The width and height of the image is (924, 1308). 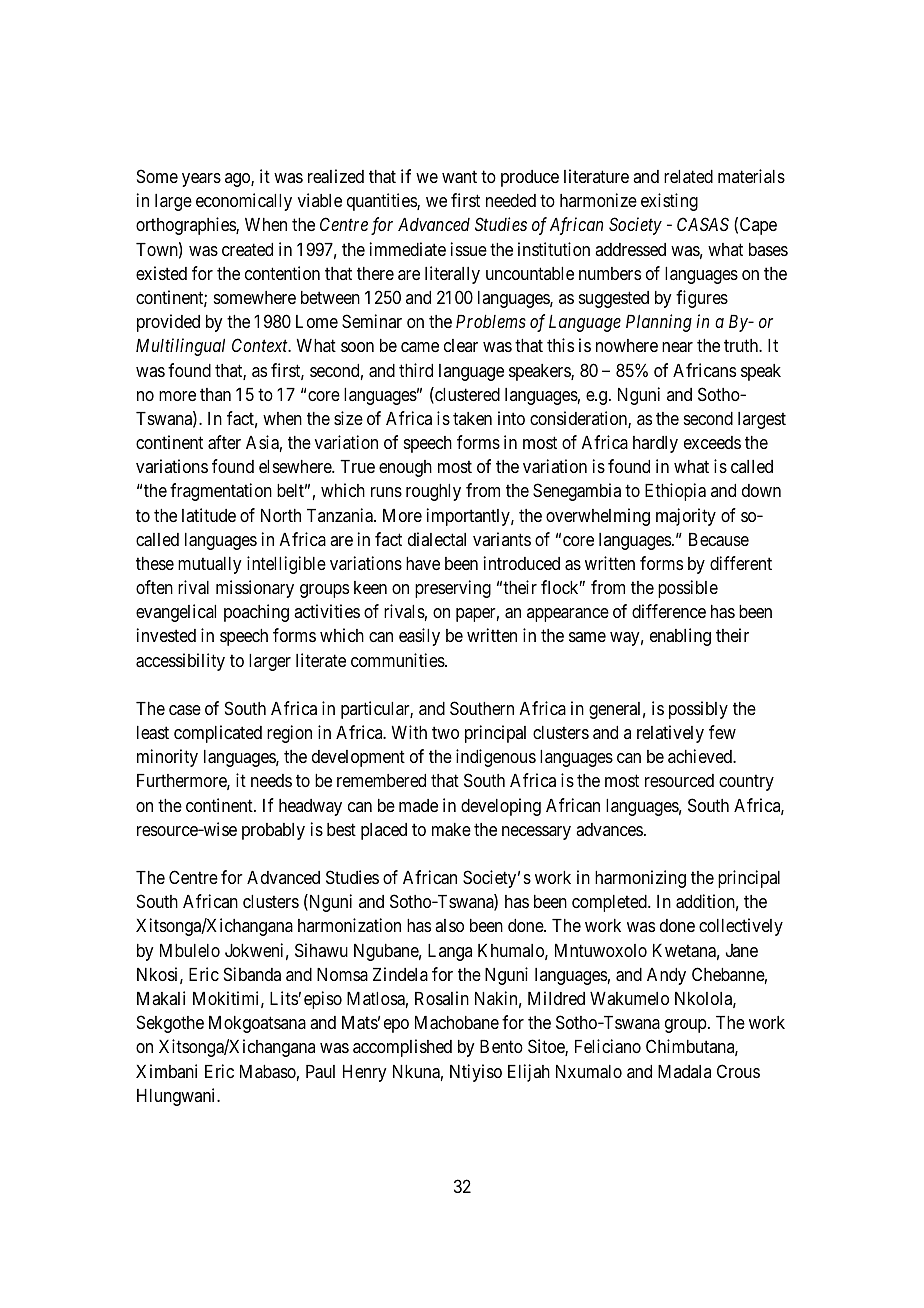 I want to click on probably, so click(x=273, y=831).
